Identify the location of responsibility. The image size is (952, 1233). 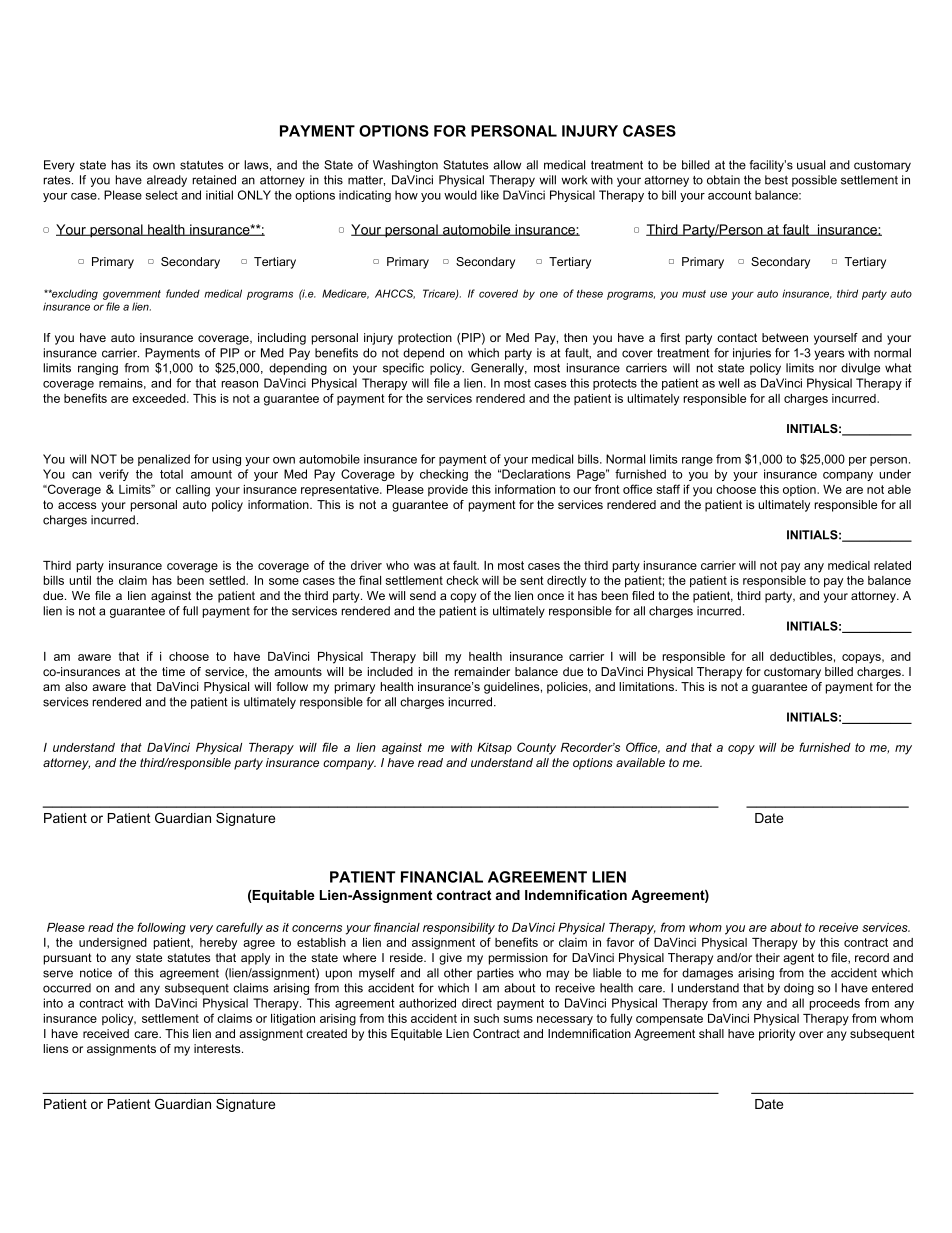
(459, 929).
